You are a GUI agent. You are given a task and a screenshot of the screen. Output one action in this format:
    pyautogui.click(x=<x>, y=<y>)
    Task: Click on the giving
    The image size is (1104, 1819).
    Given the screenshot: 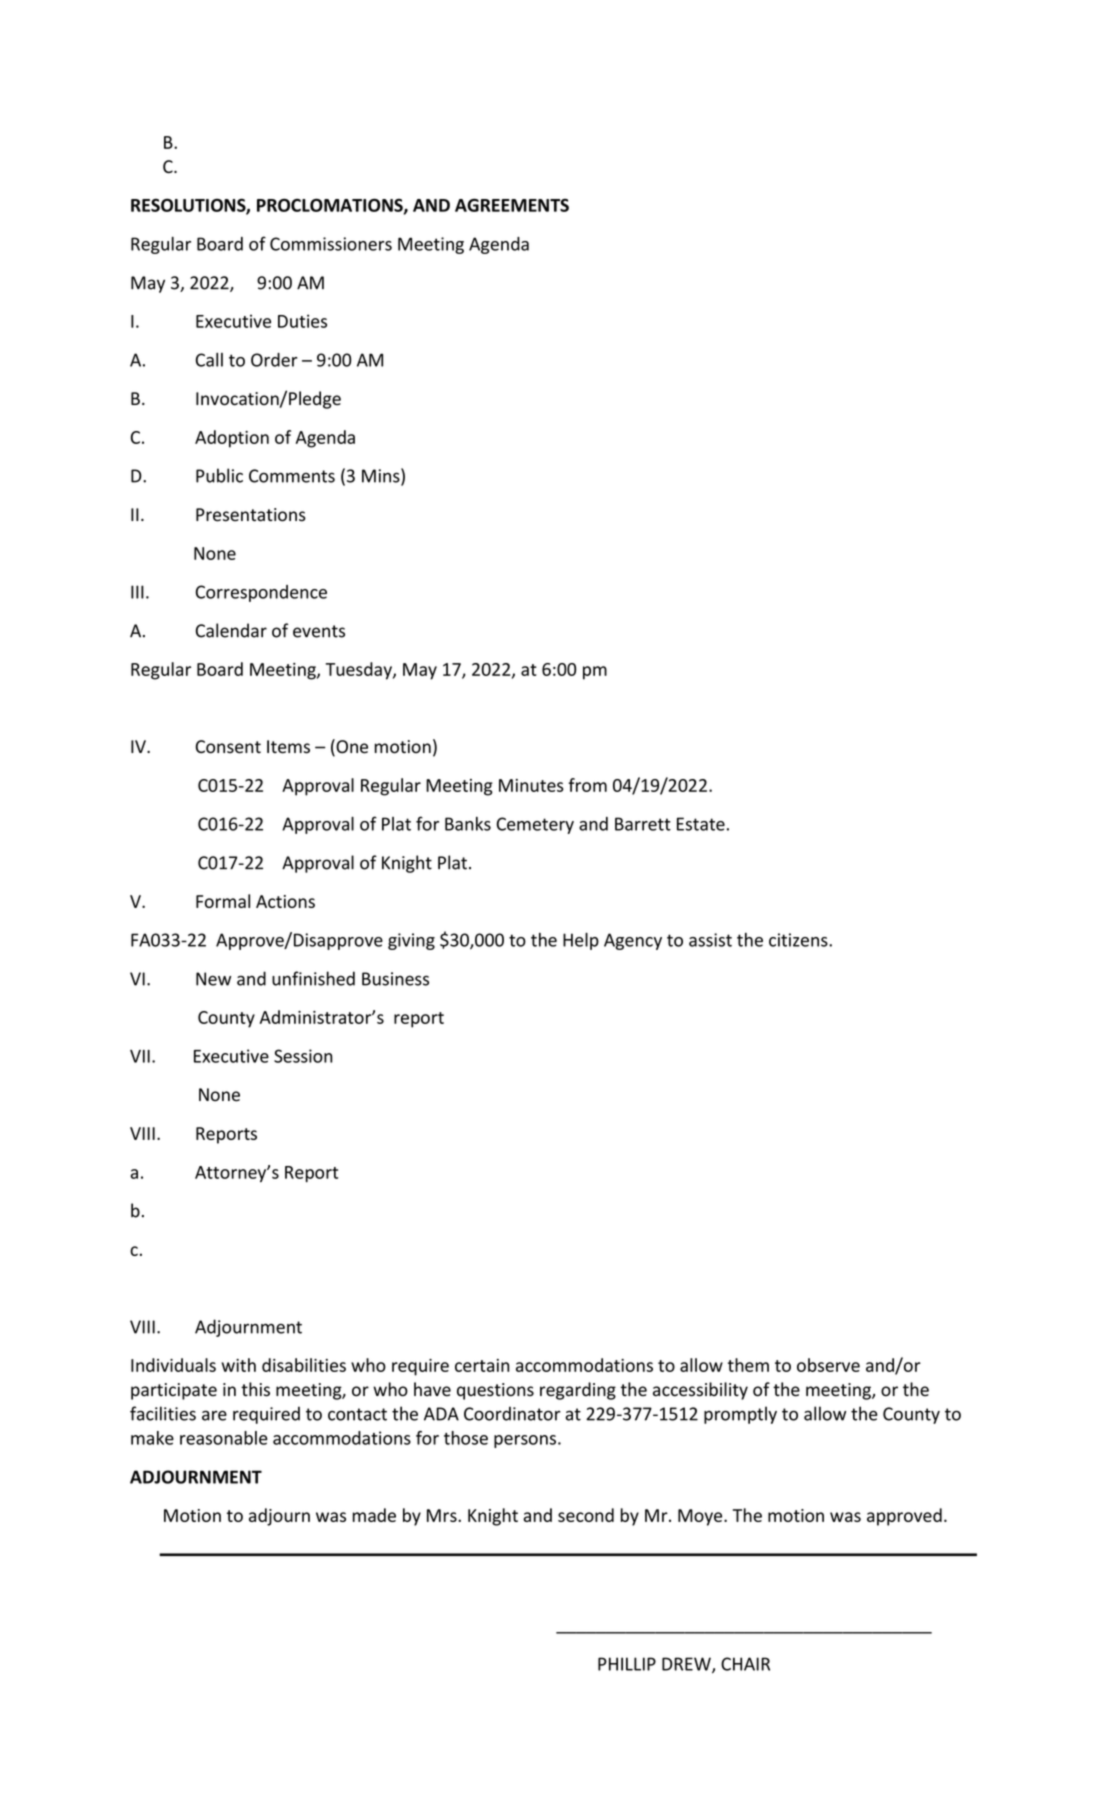 What is the action you would take?
    pyautogui.click(x=411, y=941)
